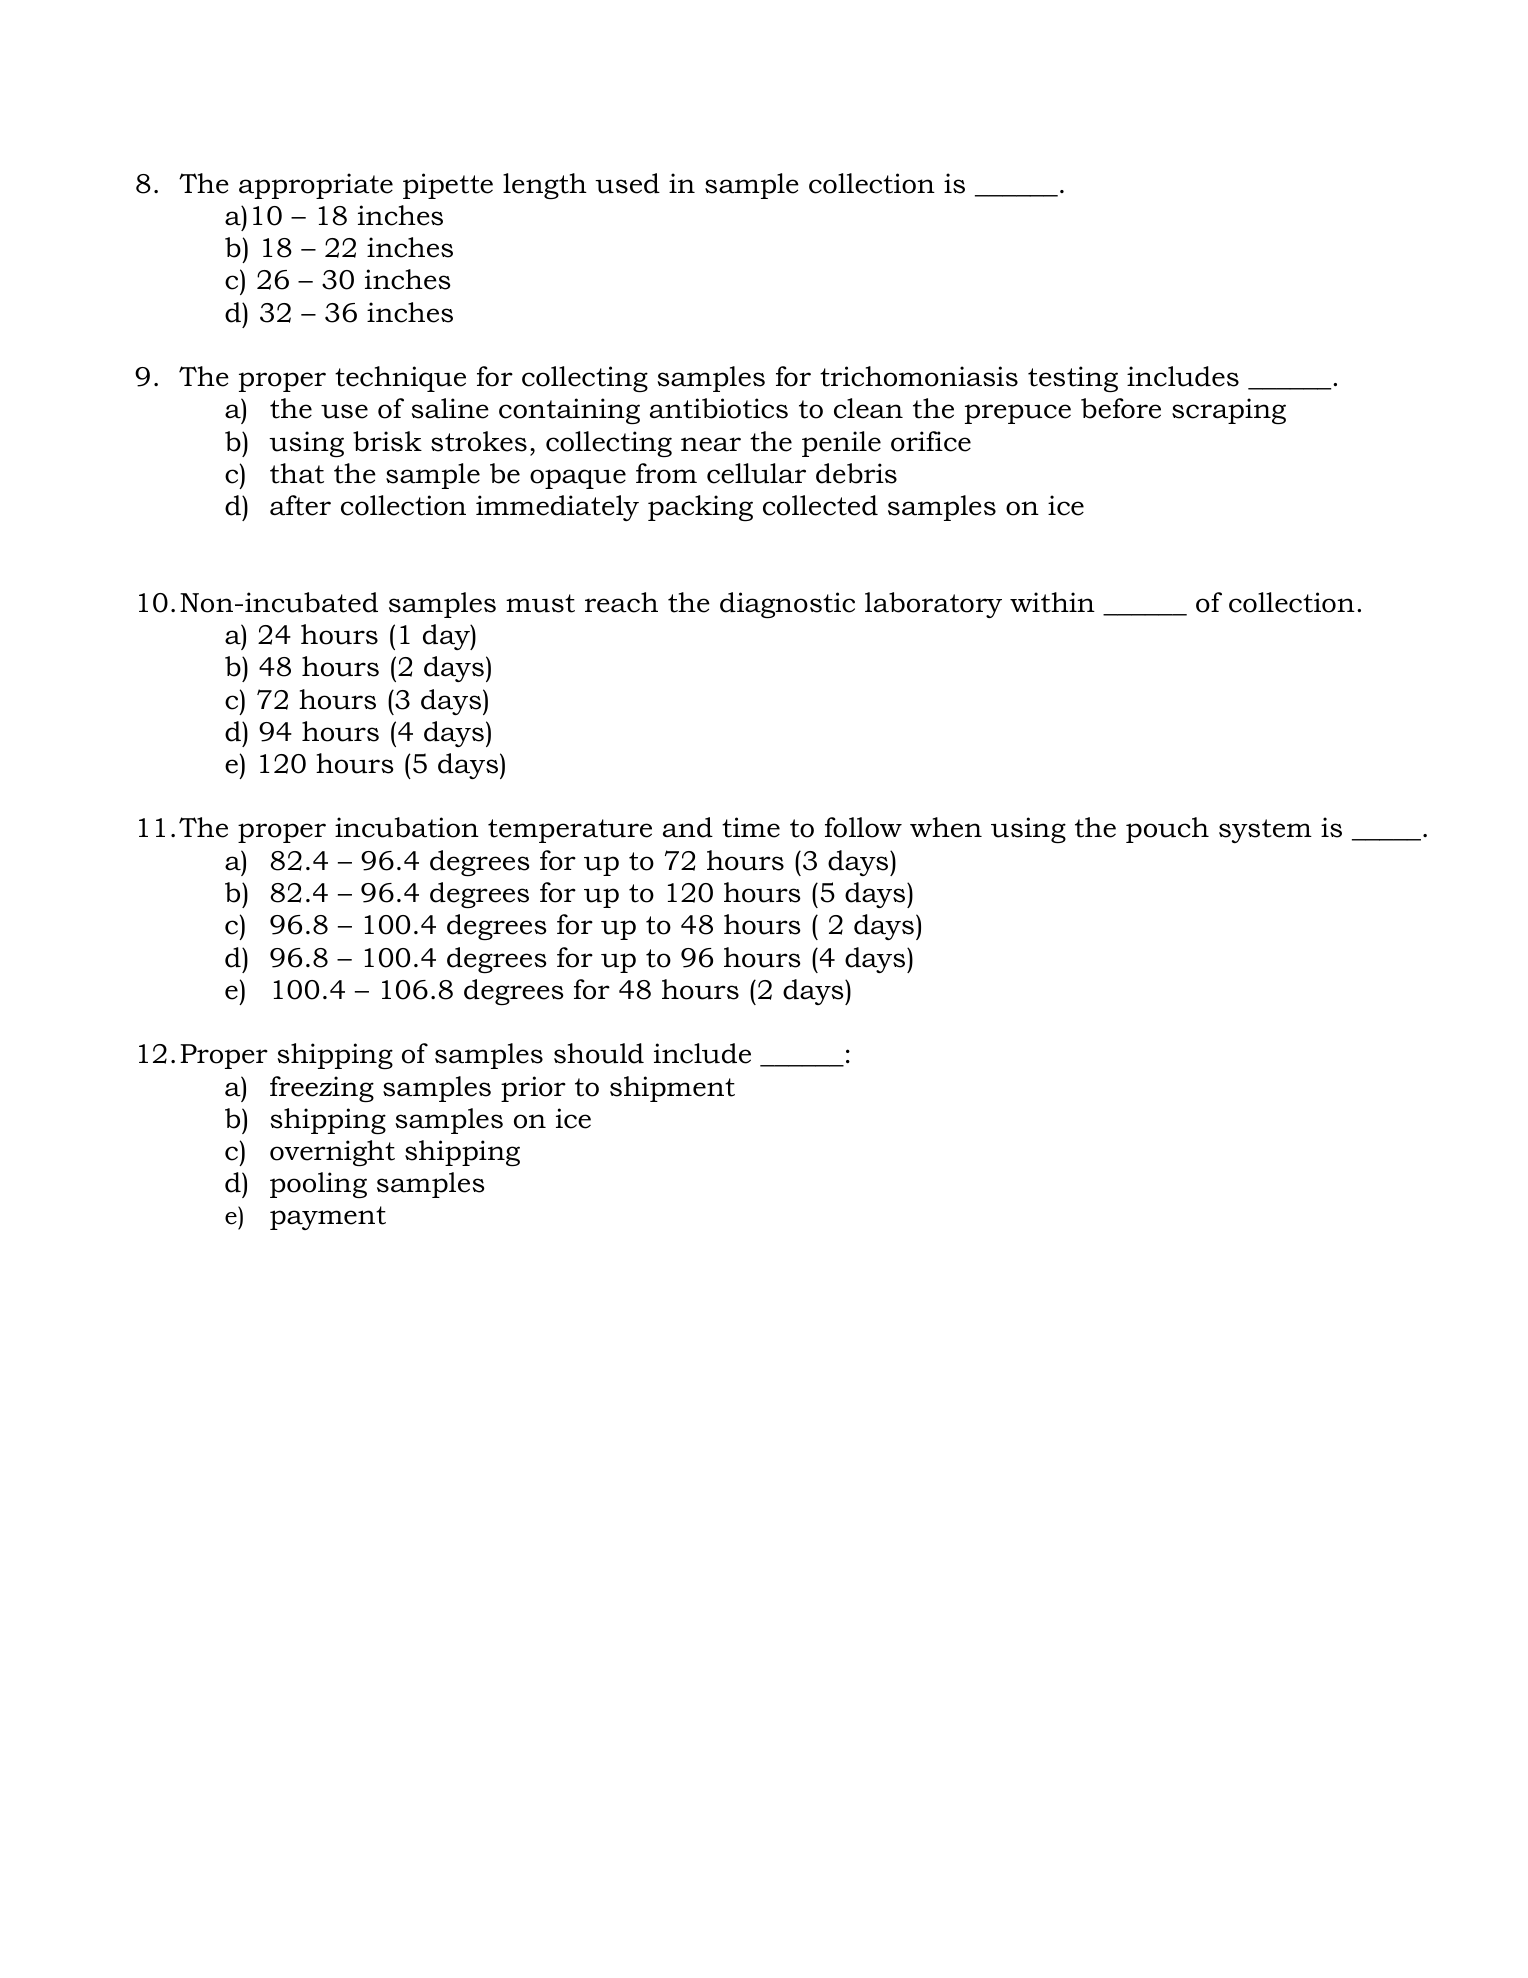 This screenshot has height=1978, width=1528. What do you see at coordinates (1052, 602) in the screenshot?
I see `within` at bounding box center [1052, 602].
